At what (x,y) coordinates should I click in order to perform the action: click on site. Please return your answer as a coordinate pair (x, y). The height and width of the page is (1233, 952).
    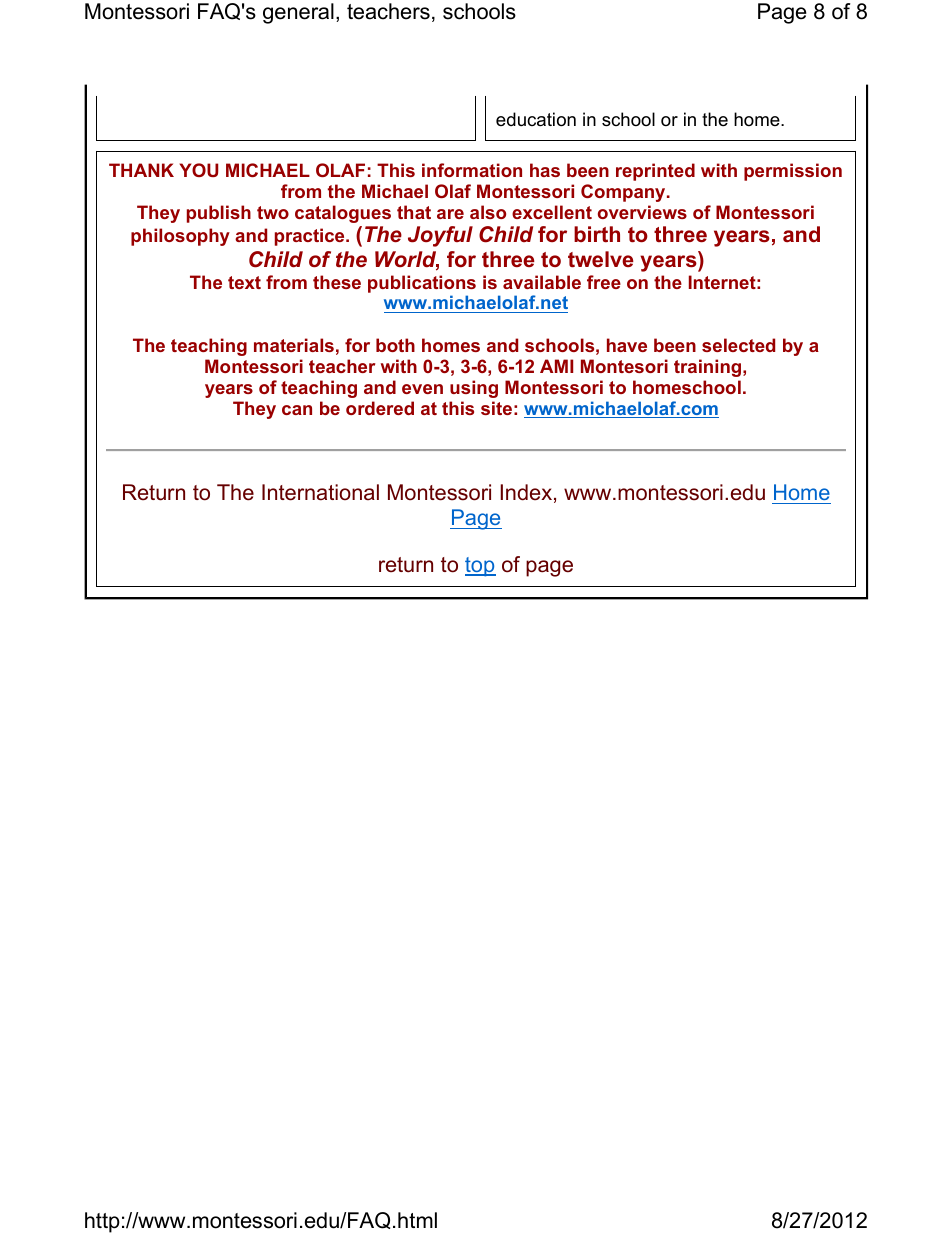
    Looking at the image, I should click on (496, 408).
